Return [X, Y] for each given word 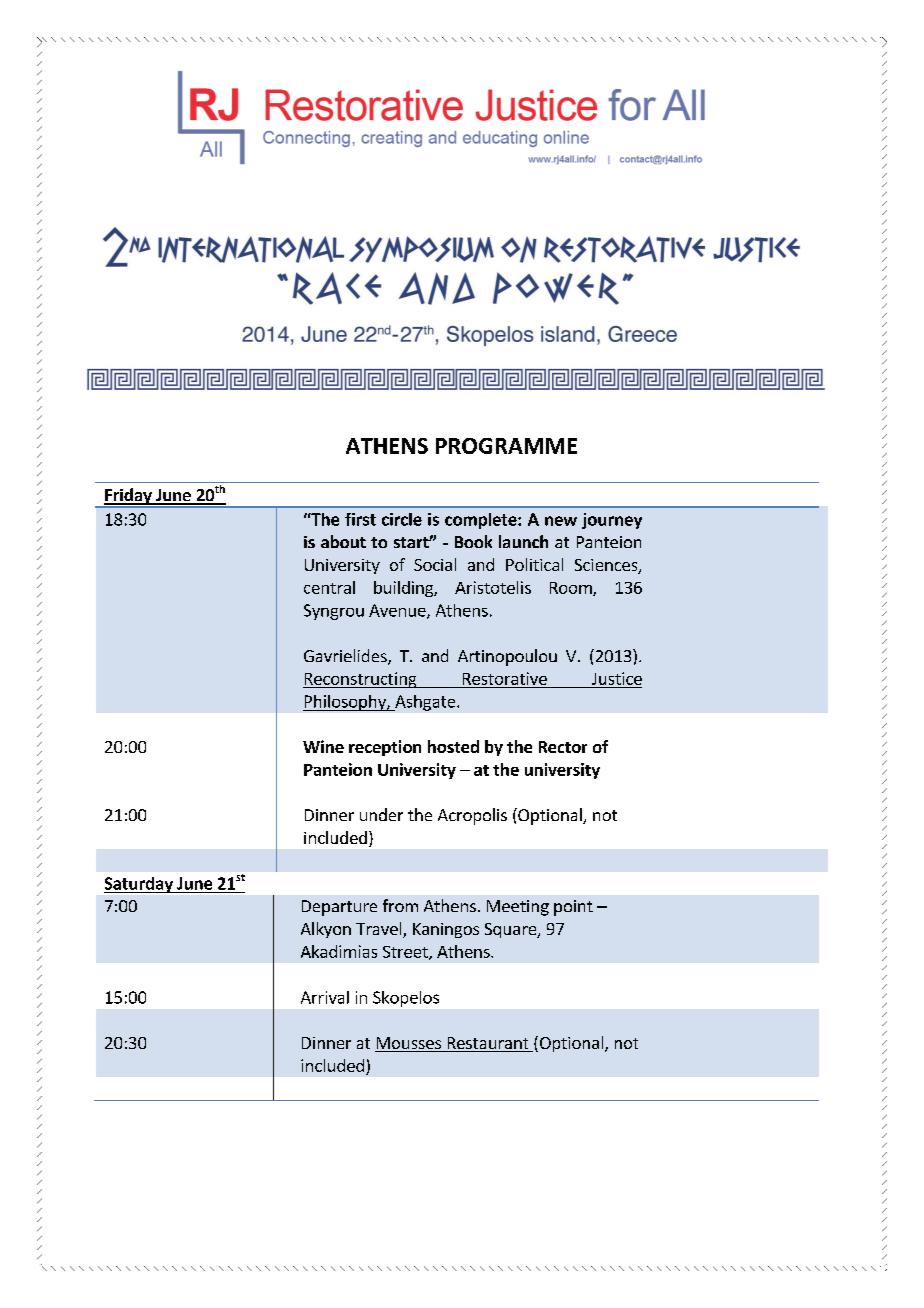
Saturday [139, 885]
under [381, 814]
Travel [380, 930]
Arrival [325, 997]
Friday [128, 497]
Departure [339, 908]
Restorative [505, 678]
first [360, 519]
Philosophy [345, 703]
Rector [563, 747]
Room [572, 589]
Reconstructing [361, 680]
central [329, 587]
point [573, 908]
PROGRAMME [506, 446]
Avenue [398, 611]
